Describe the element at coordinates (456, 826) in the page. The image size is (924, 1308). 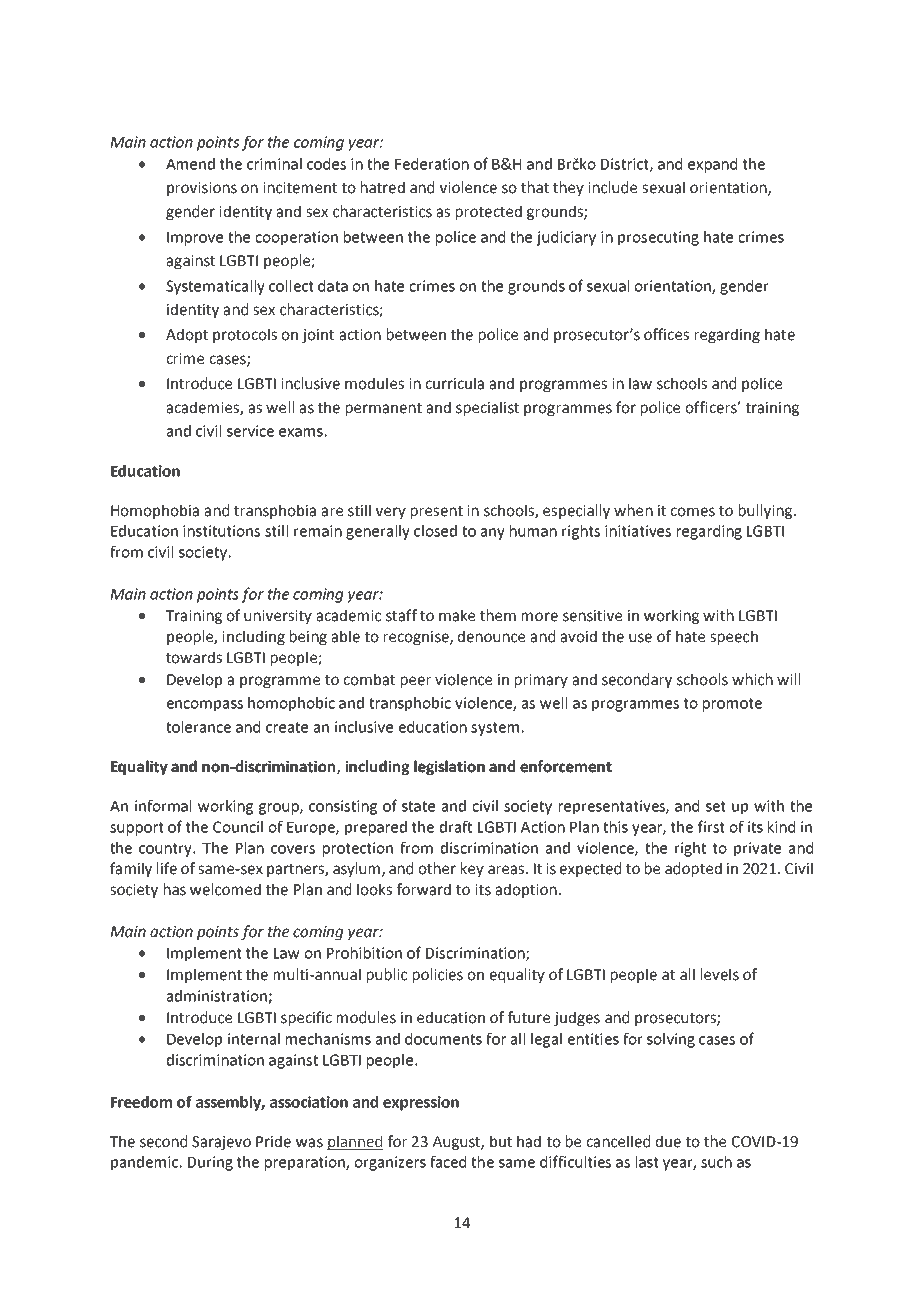
I see `draft` at that location.
